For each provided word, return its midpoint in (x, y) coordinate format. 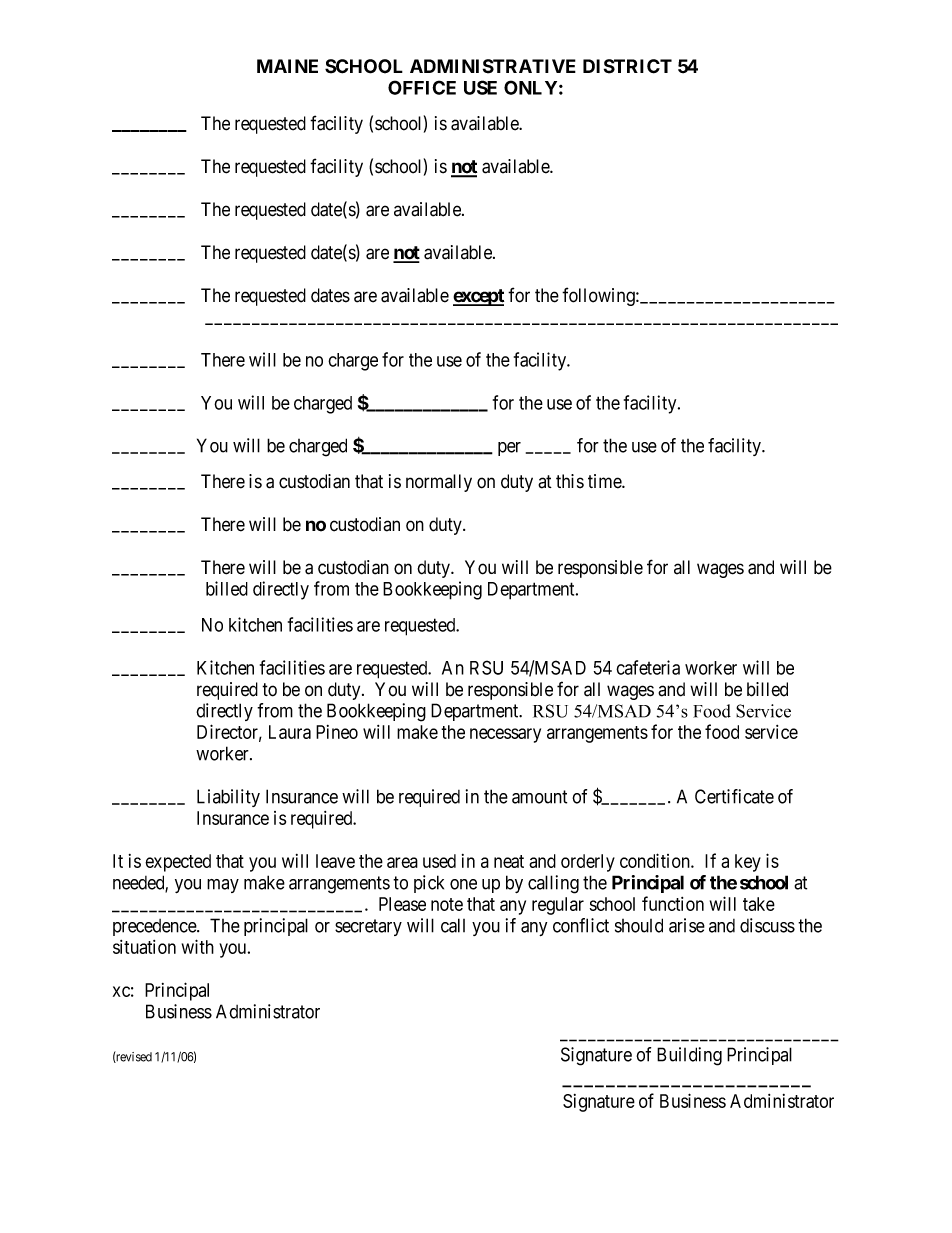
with (198, 946)
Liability (228, 798)
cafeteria (648, 667)
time (605, 481)
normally (439, 483)
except (478, 297)
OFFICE (422, 87)
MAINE (287, 66)
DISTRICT (627, 66)
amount (539, 797)
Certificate (734, 796)
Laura (290, 732)
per (509, 449)
